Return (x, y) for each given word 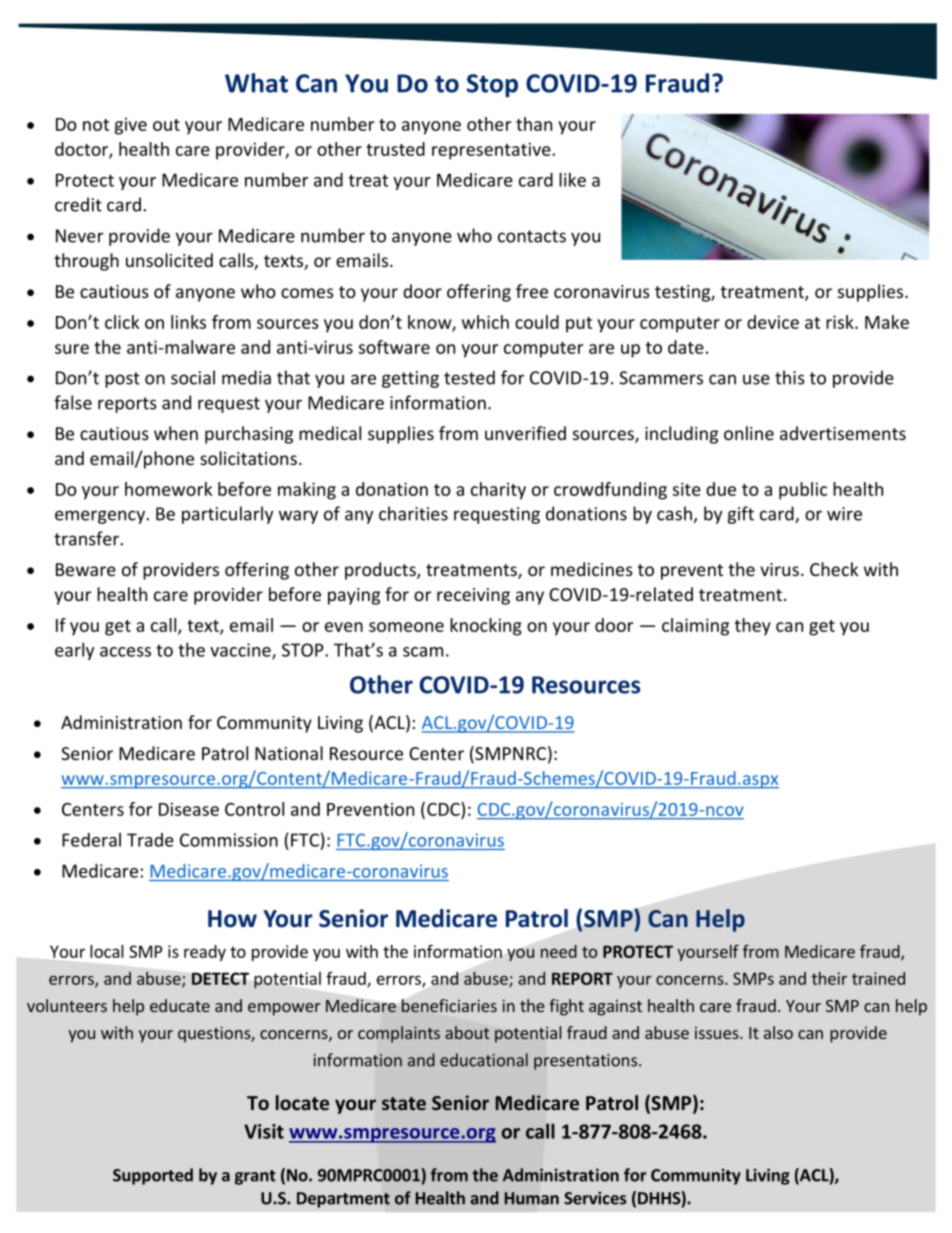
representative (492, 151)
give (131, 126)
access (125, 652)
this (790, 377)
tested (469, 377)
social (193, 377)
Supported (153, 1176)
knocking (486, 627)
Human (532, 1198)
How (232, 919)
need (559, 951)
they (753, 627)
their (829, 978)
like (572, 179)
